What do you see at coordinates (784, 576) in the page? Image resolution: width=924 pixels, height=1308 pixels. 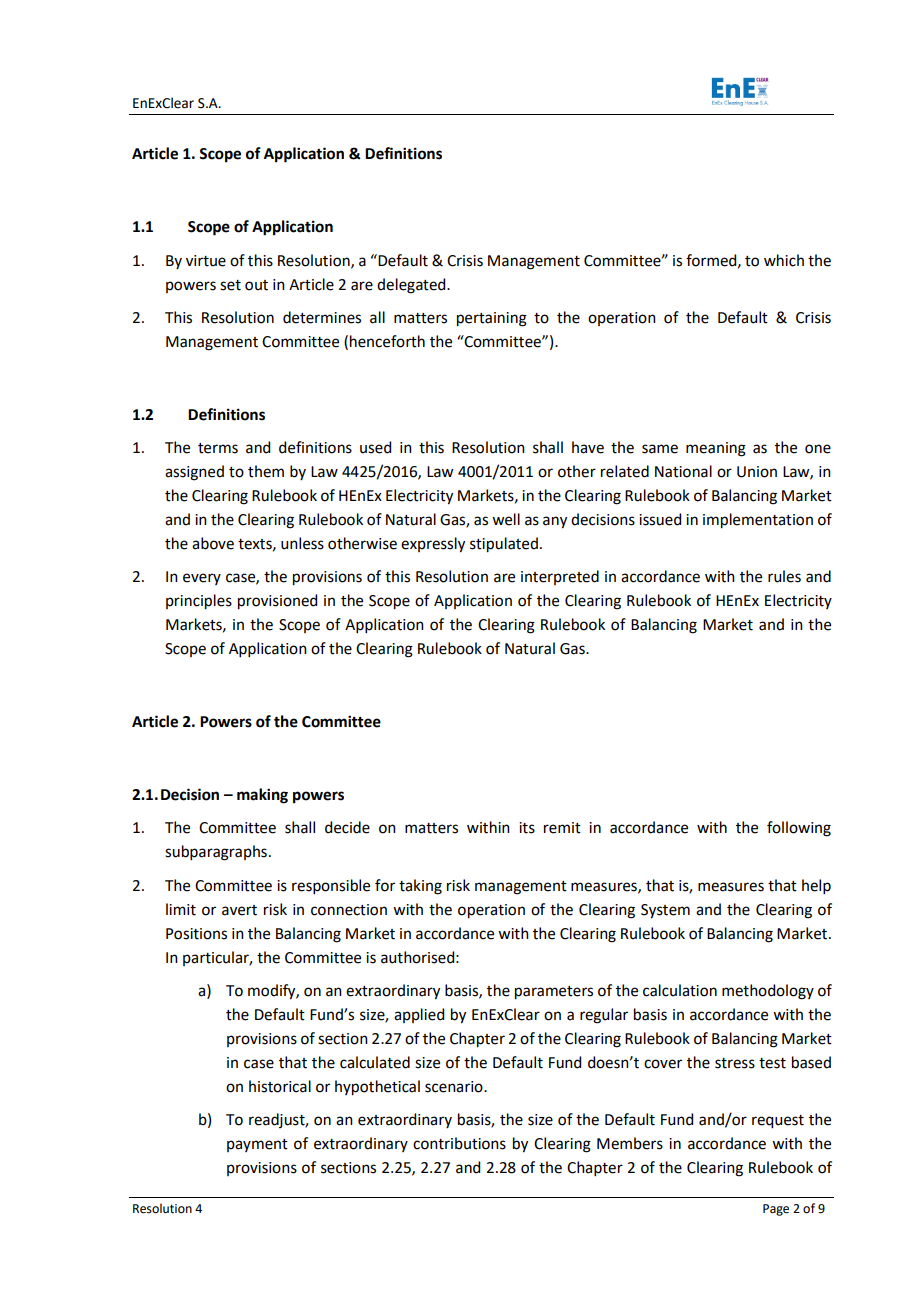 I see `rules` at bounding box center [784, 576].
